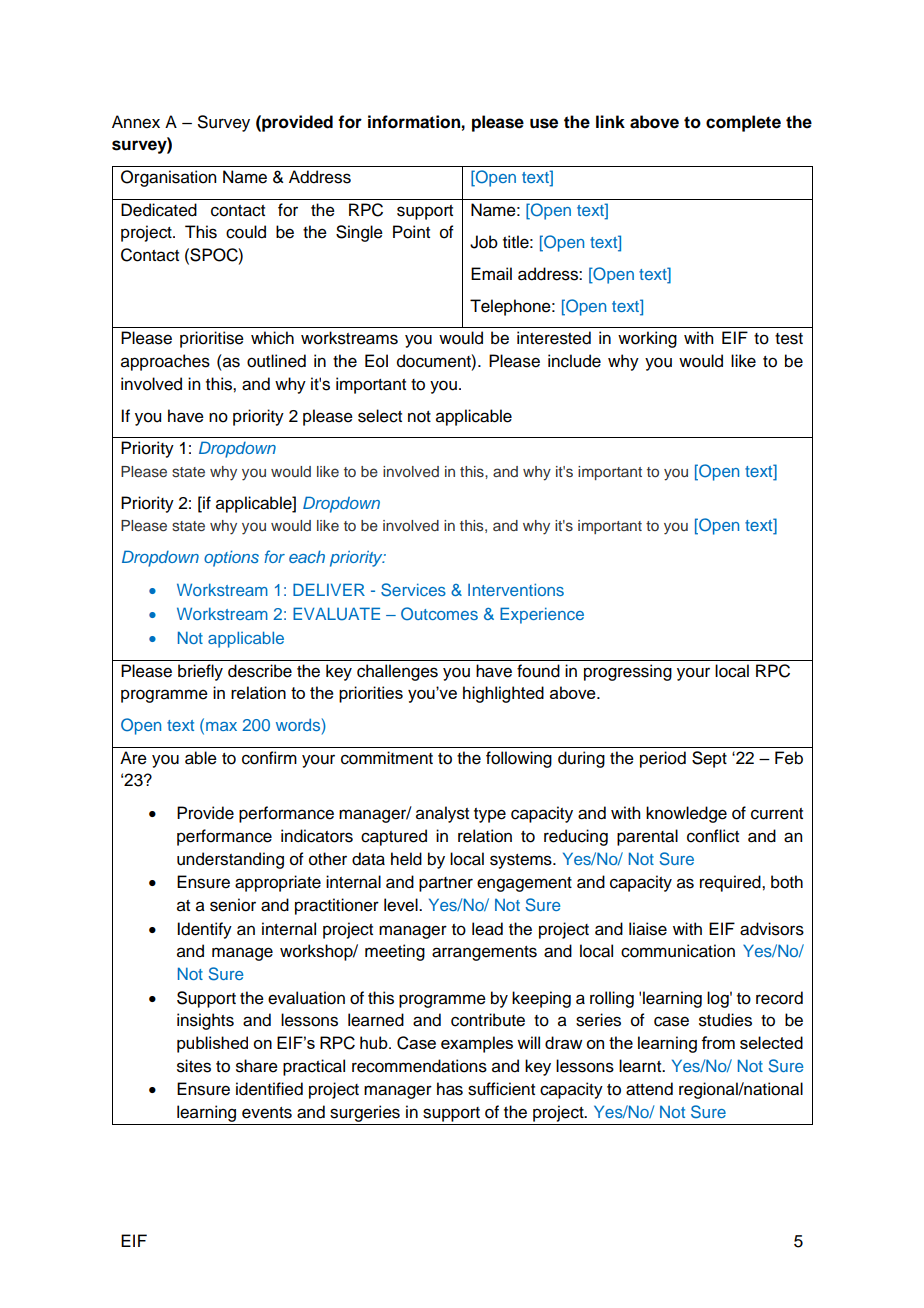 The height and width of the screenshot is (1308, 924). Describe the element at coordinates (647, 339) in the screenshot. I see `working` at that location.
